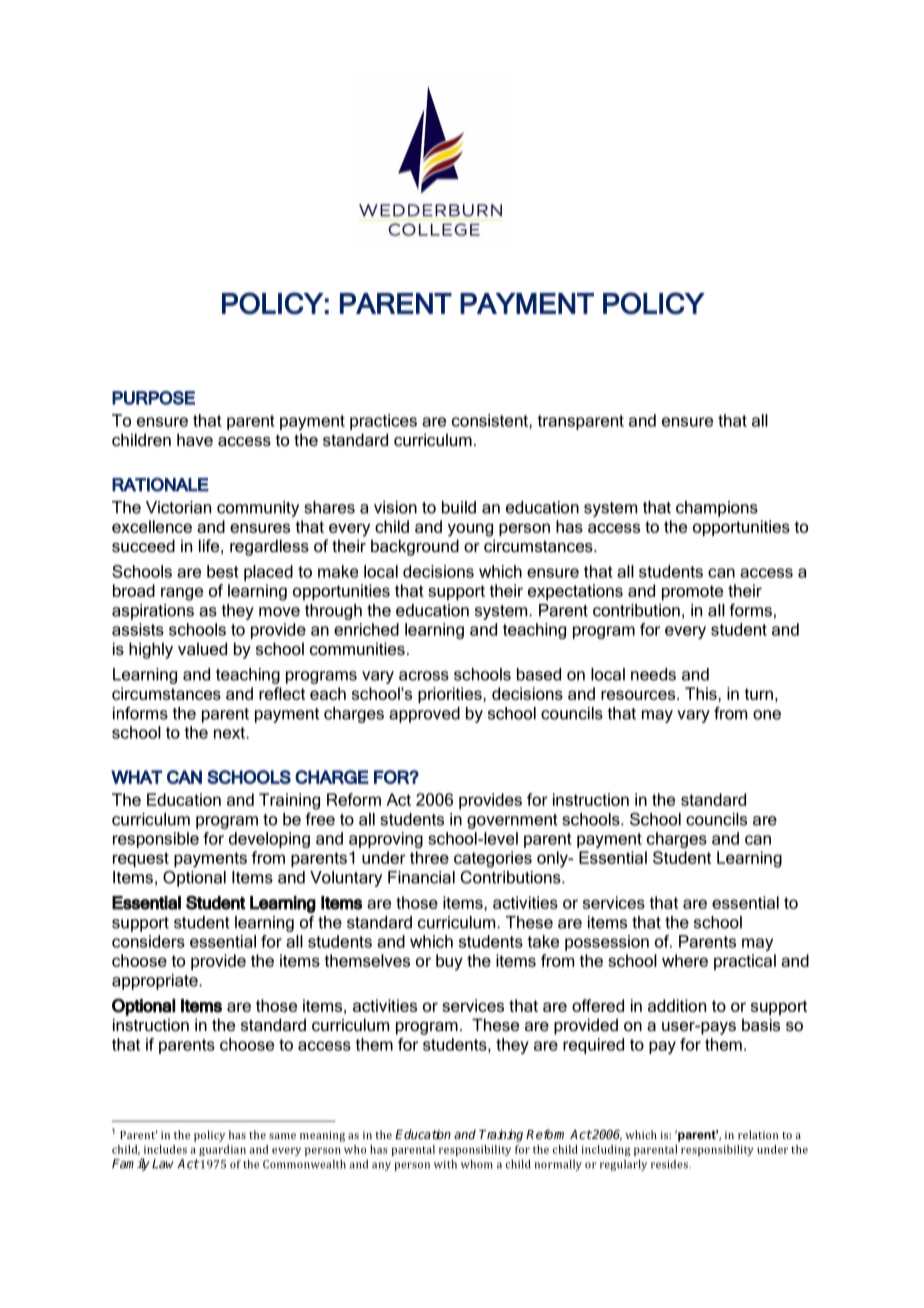  Describe the element at coordinates (429, 857) in the screenshot. I see `three` at that location.
